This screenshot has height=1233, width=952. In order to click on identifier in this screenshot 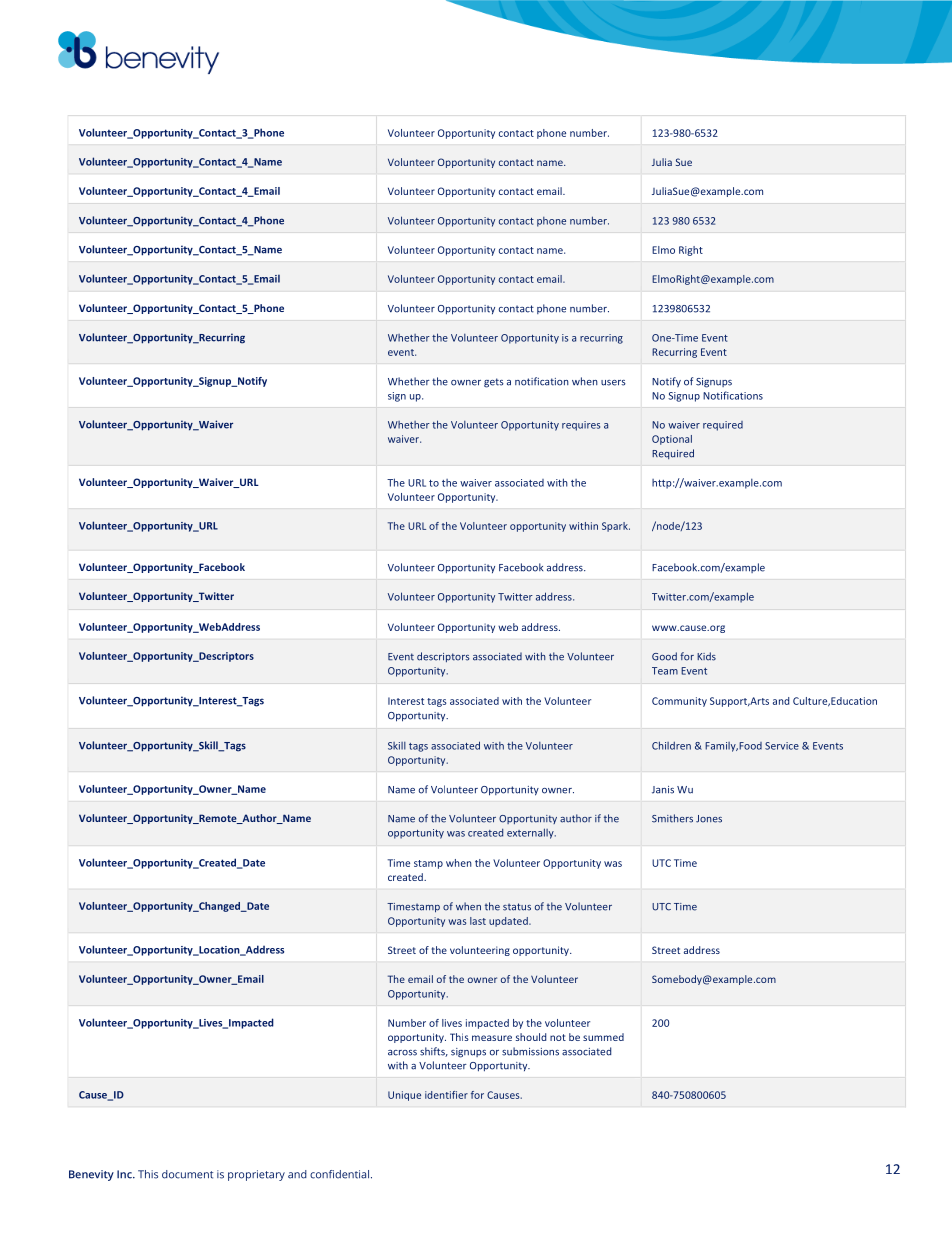, I will do `click(446, 1095)`.
